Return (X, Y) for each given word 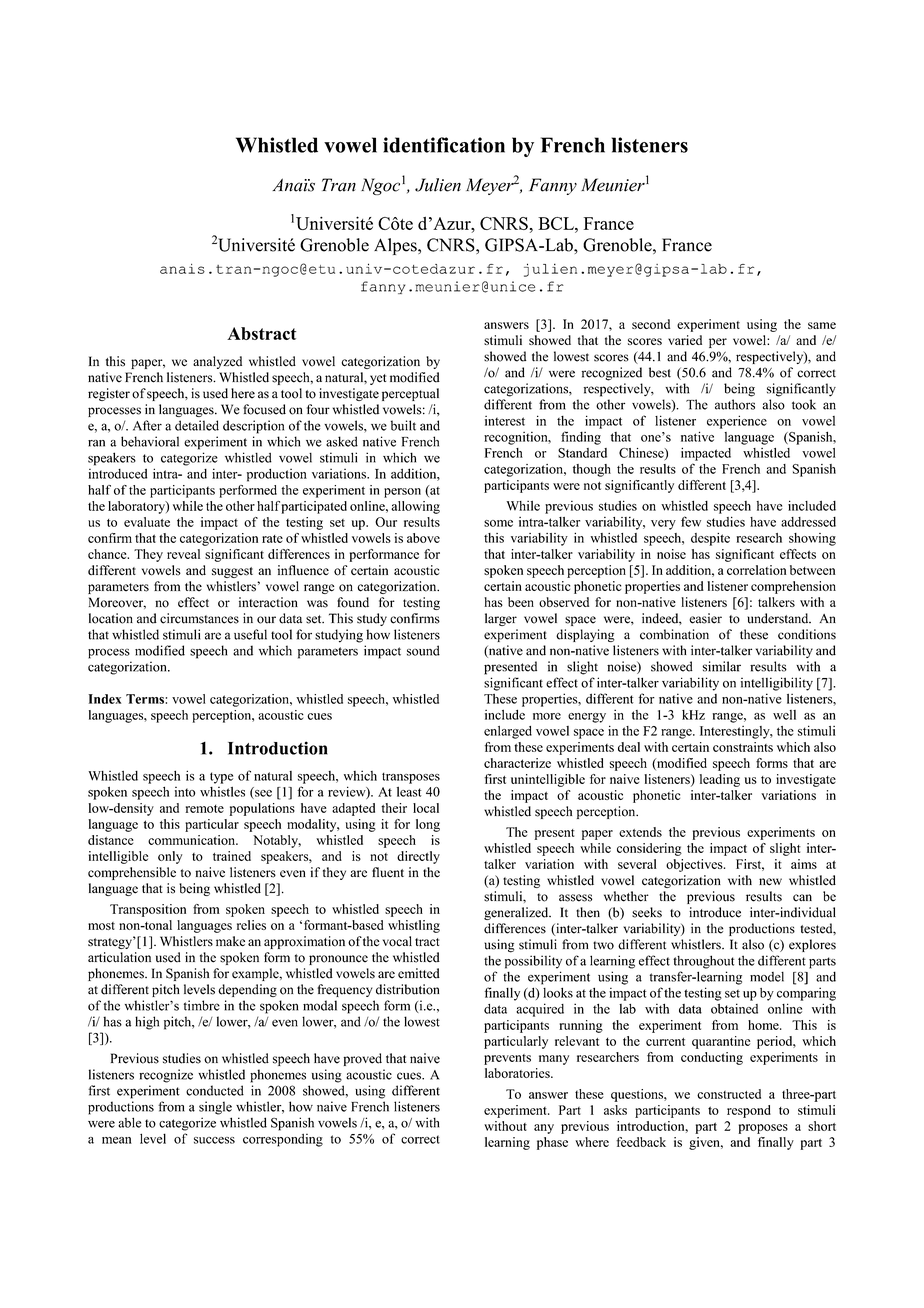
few (691, 521)
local (426, 808)
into (185, 792)
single (215, 1108)
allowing (415, 507)
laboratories (518, 1073)
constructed (729, 1094)
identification (444, 145)
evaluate (147, 522)
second (651, 324)
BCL (557, 223)
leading (720, 780)
